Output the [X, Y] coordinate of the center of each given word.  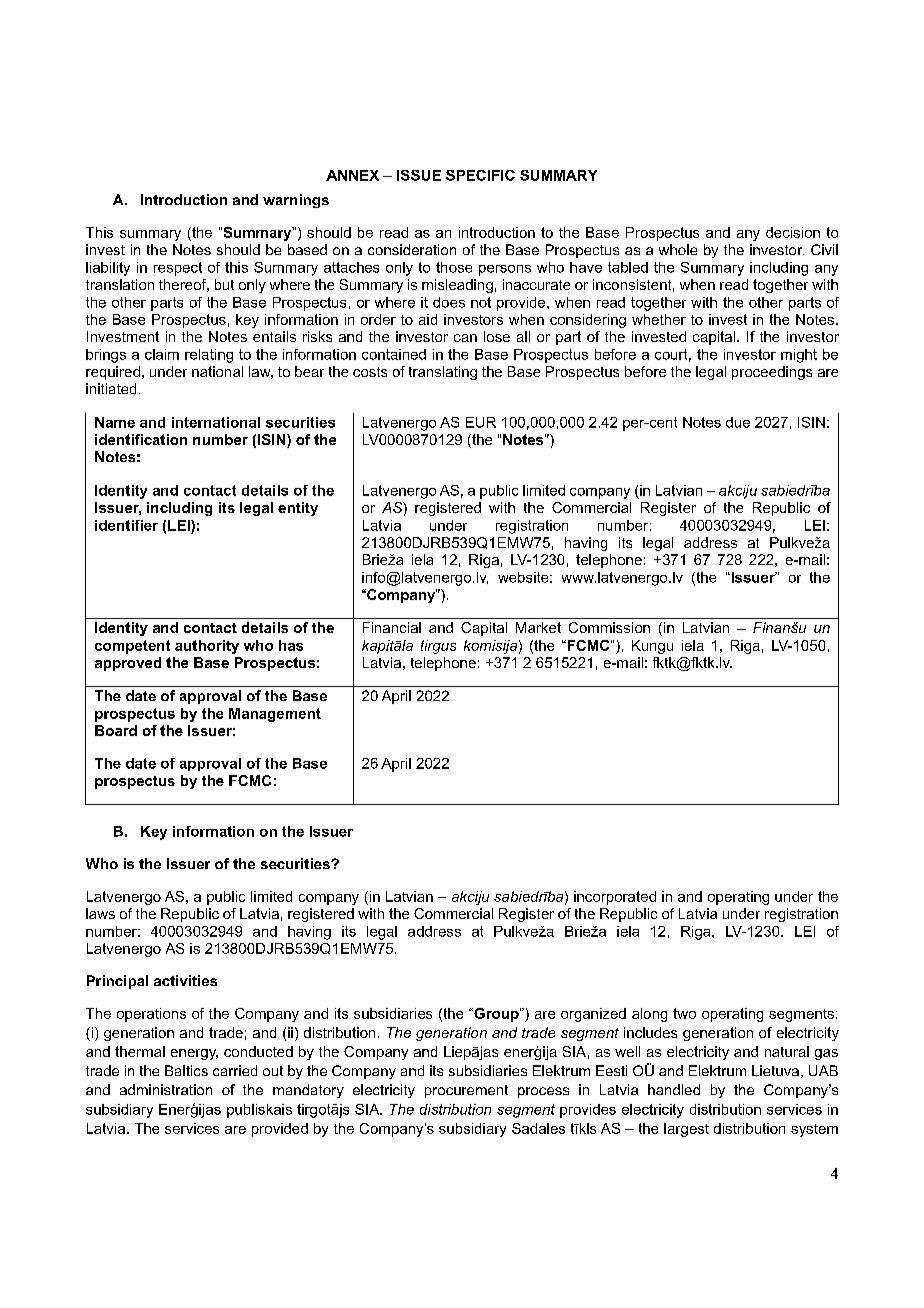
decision [793, 232]
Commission [609, 627]
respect [178, 269]
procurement [466, 1091]
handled [674, 1089]
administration [166, 1089]
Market [538, 627]
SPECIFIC [480, 175]
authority [207, 647]
